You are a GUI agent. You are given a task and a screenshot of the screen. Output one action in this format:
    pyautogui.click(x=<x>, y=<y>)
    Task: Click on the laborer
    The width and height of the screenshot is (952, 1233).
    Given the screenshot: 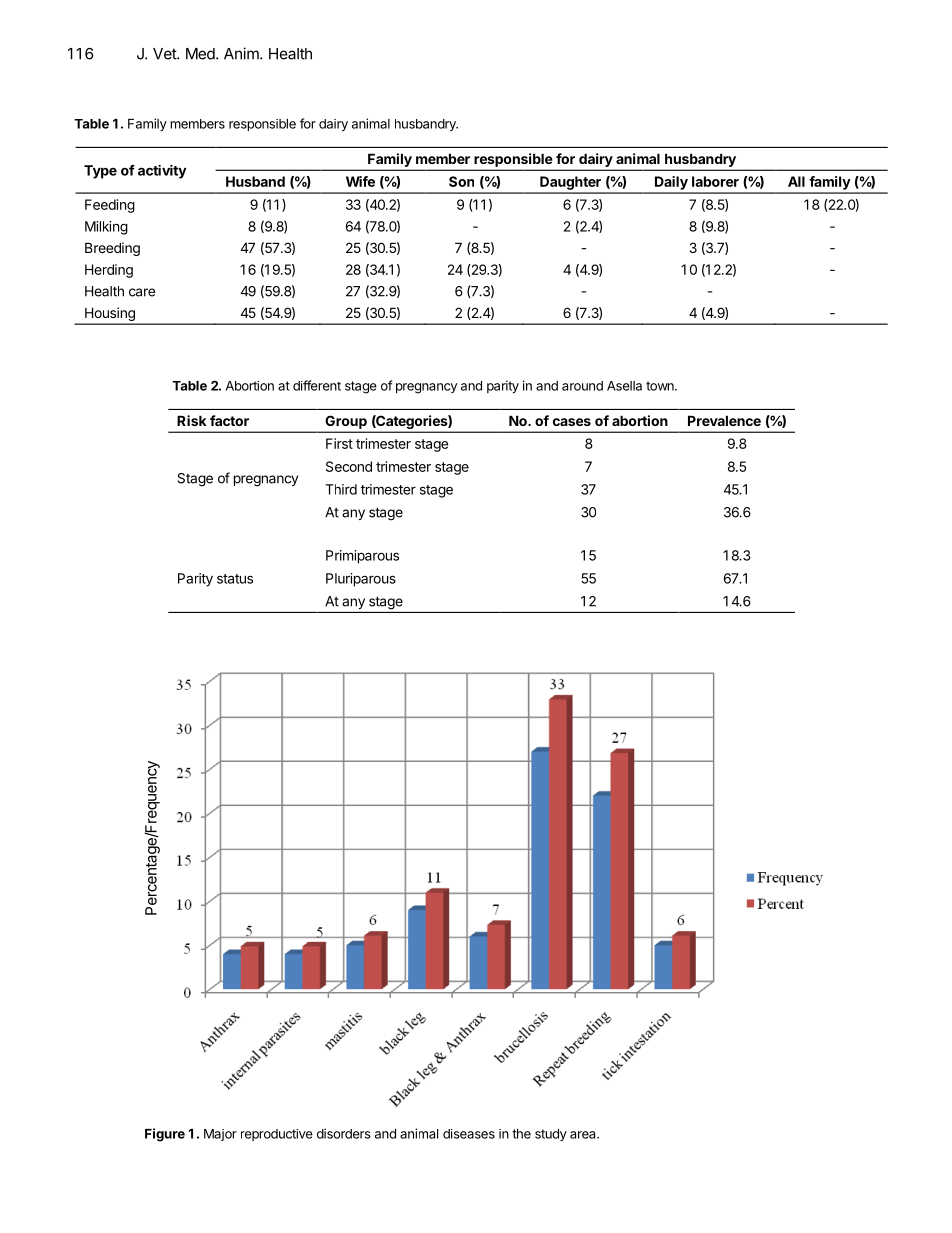 What is the action you would take?
    pyautogui.click(x=715, y=181)
